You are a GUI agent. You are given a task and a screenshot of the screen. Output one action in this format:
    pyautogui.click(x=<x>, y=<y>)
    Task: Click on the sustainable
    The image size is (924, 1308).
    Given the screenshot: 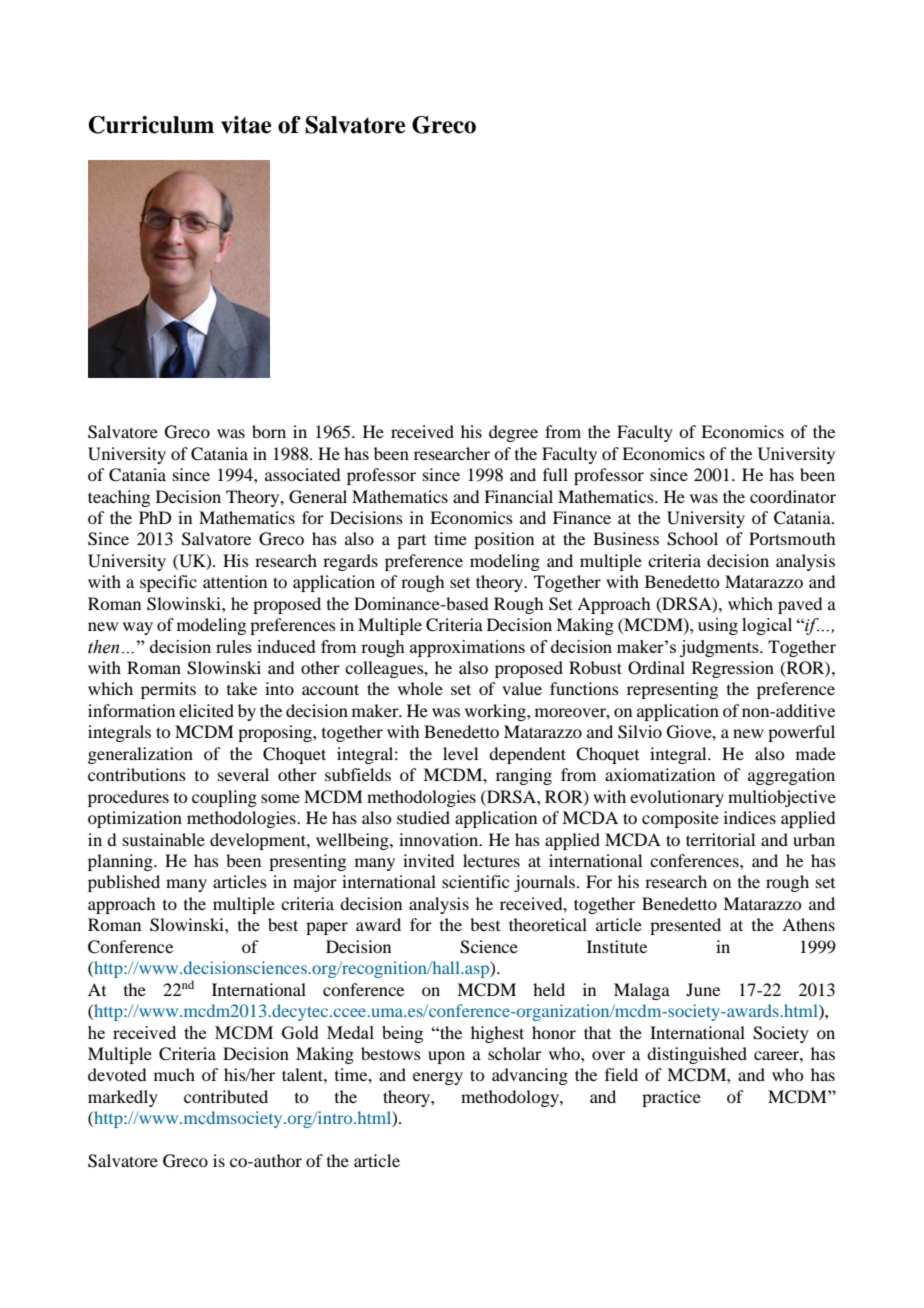 What is the action you would take?
    pyautogui.click(x=164, y=839)
